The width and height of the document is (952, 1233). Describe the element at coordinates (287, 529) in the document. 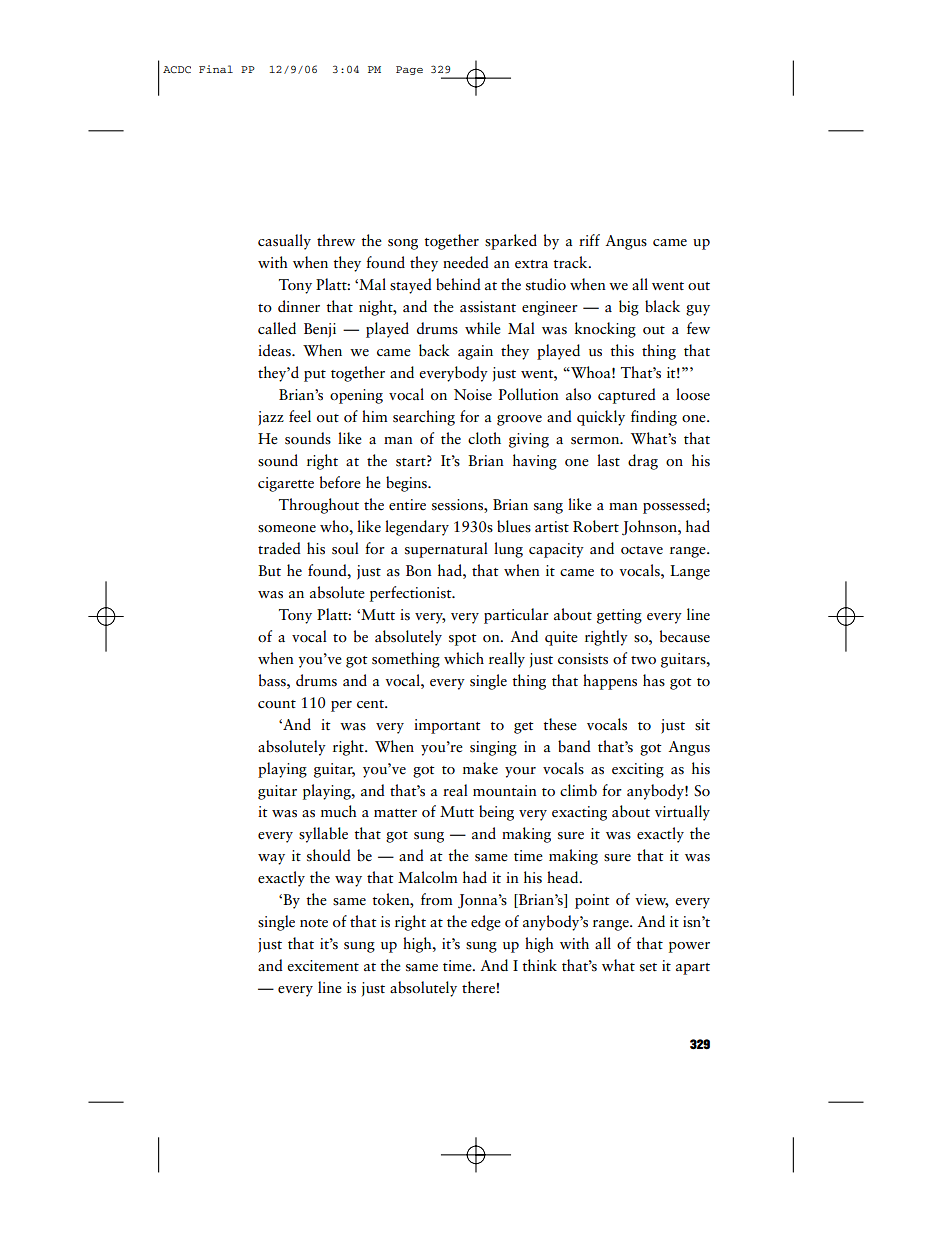

I see `someone` at that location.
